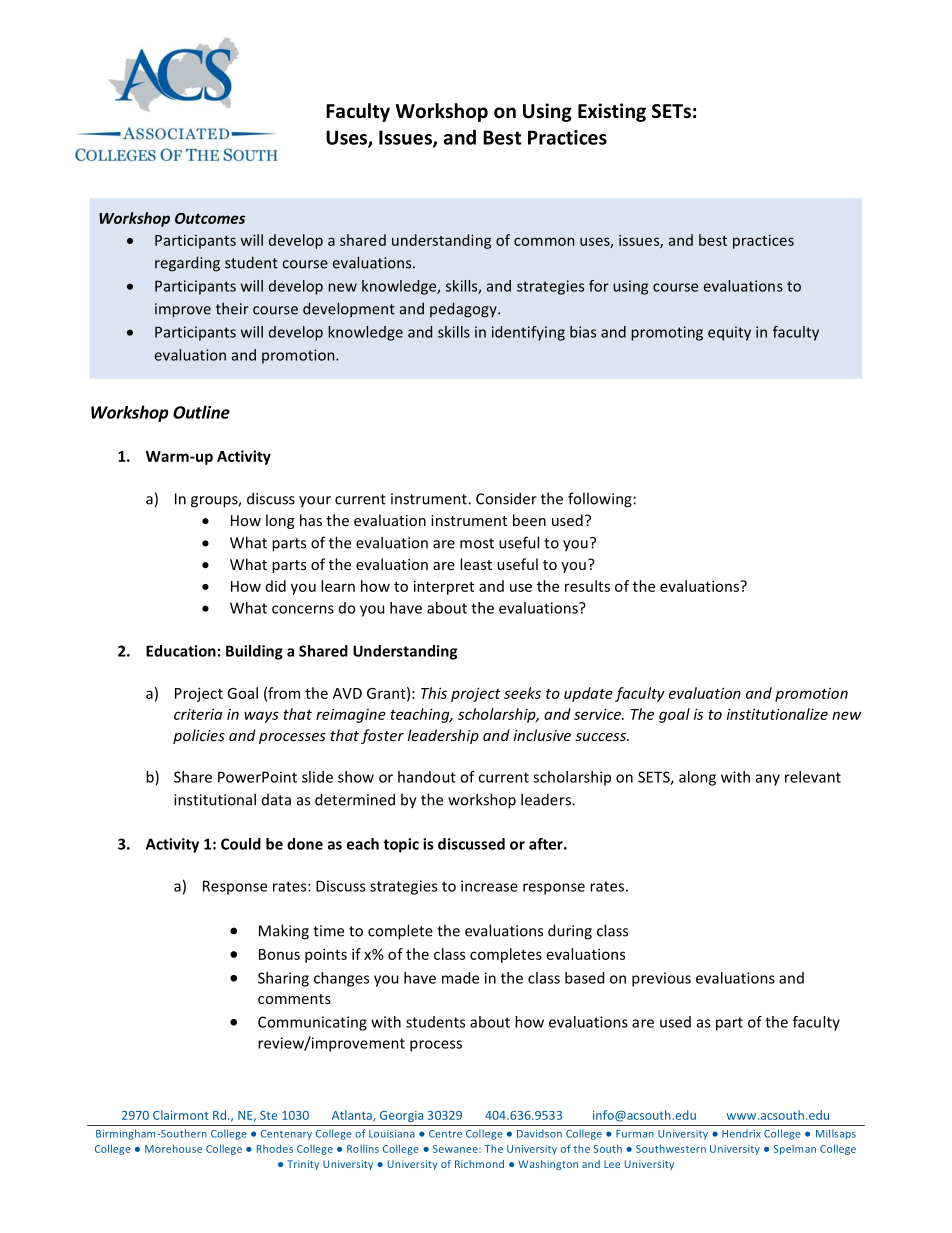 The height and width of the screenshot is (1233, 952). Describe the element at coordinates (612, 112) in the screenshot. I see `Existing` at that location.
